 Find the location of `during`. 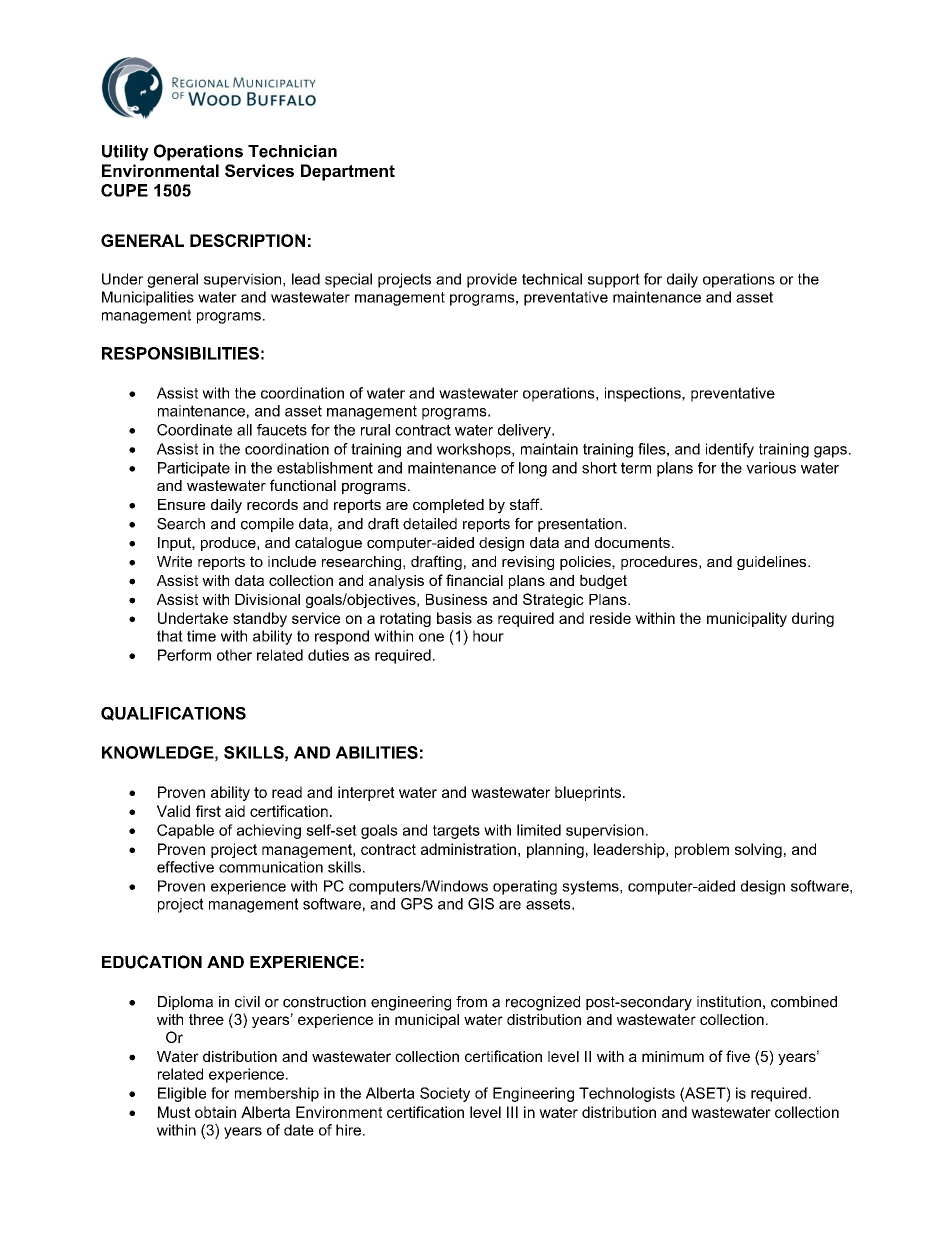

during is located at coordinates (813, 619).
